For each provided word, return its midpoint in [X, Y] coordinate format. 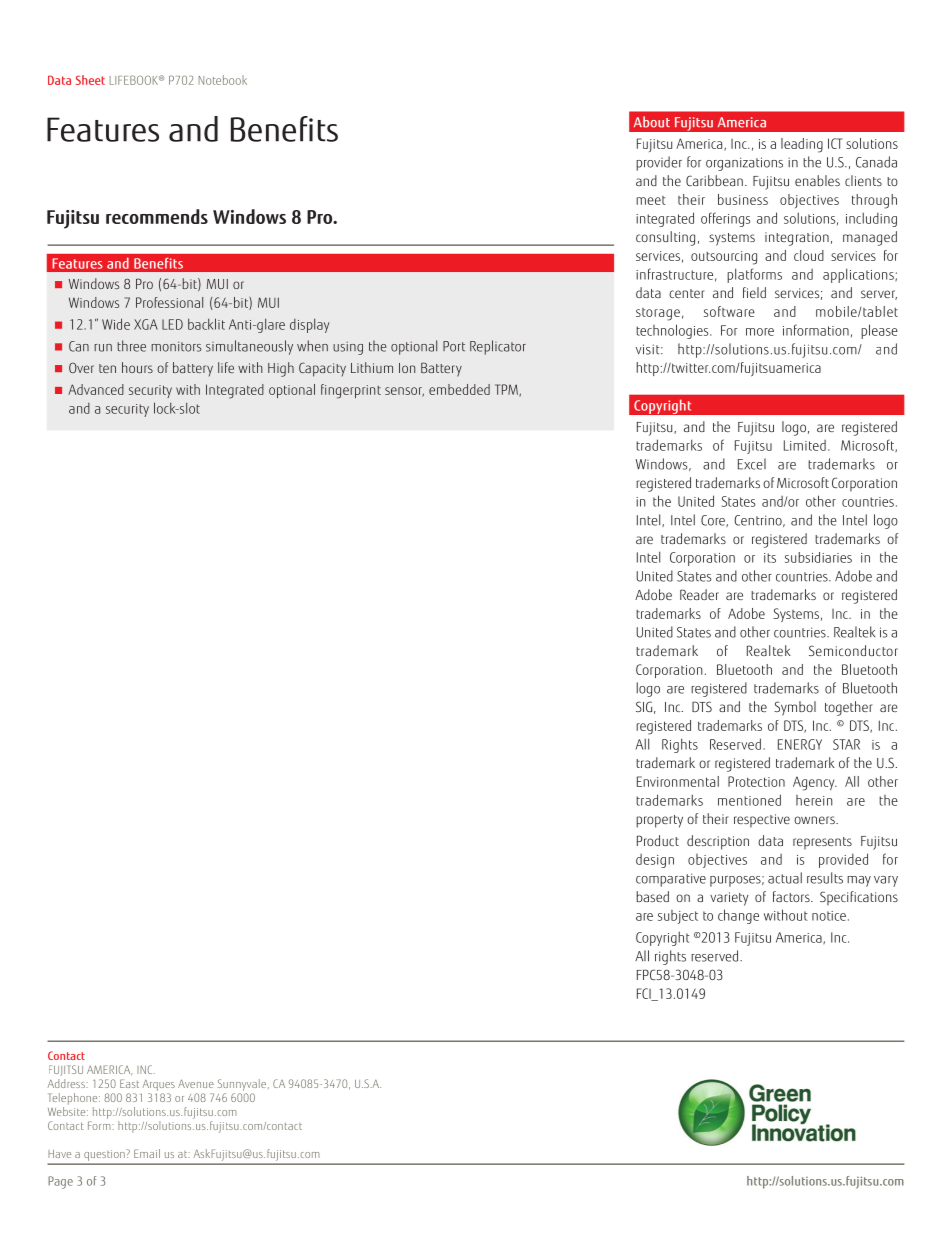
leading [802, 145]
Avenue [196, 1083]
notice [829, 916]
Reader [699, 594]
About [652, 122]
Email [147, 1153]
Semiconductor [853, 650]
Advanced [96, 389]
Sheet [90, 80]
